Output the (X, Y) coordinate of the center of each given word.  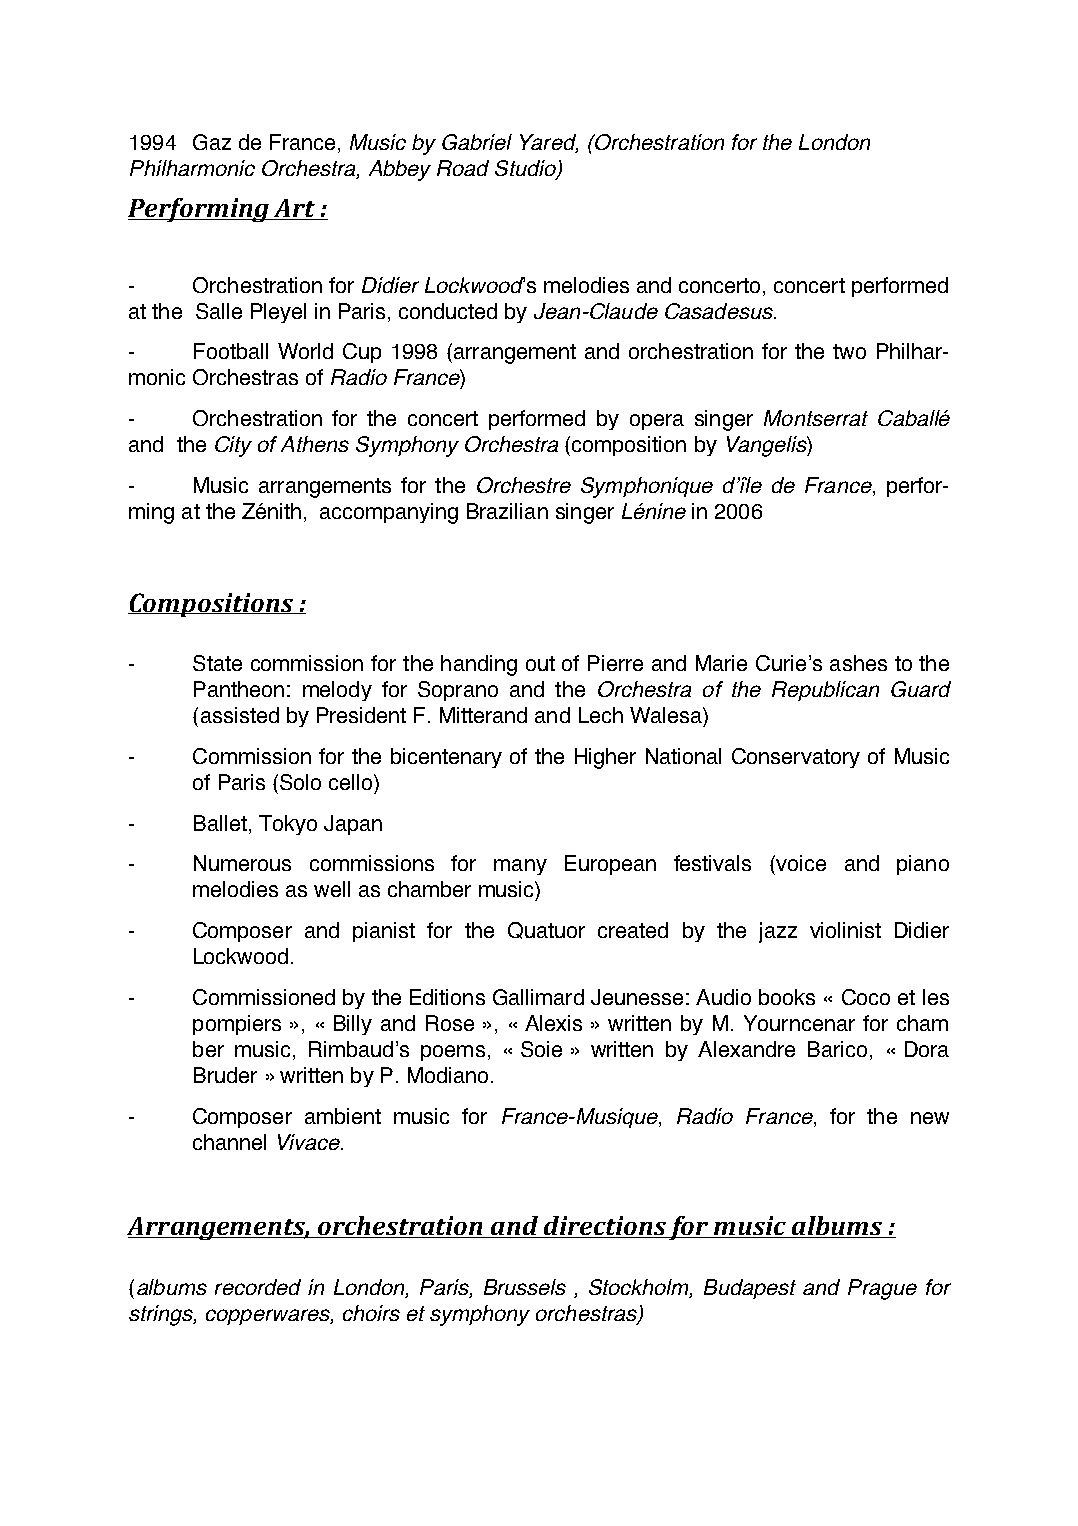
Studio (526, 169)
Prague (882, 1289)
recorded (258, 1287)
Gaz (212, 142)
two (849, 351)
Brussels (525, 1287)
